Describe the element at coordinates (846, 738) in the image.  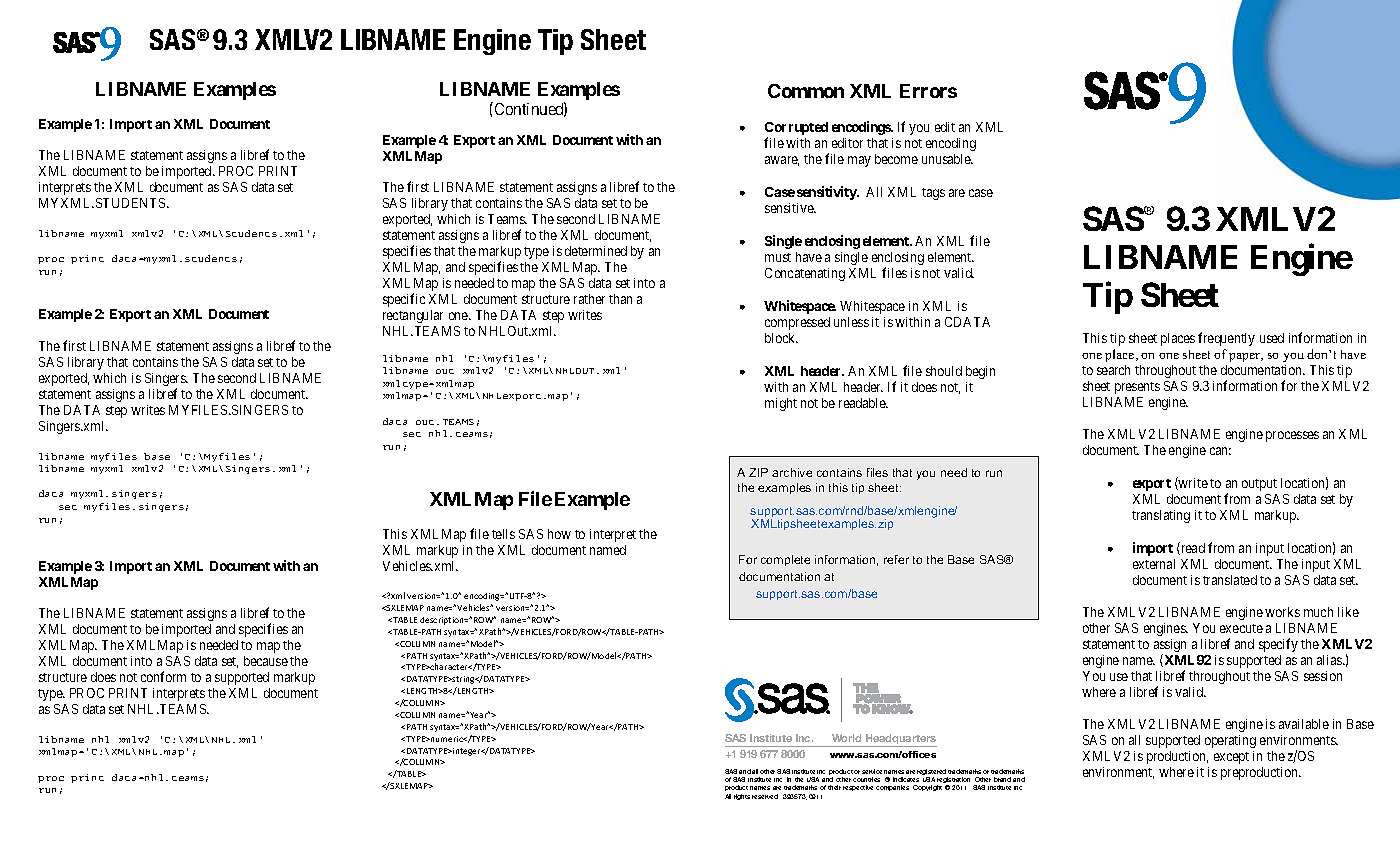
I see `World` at that location.
